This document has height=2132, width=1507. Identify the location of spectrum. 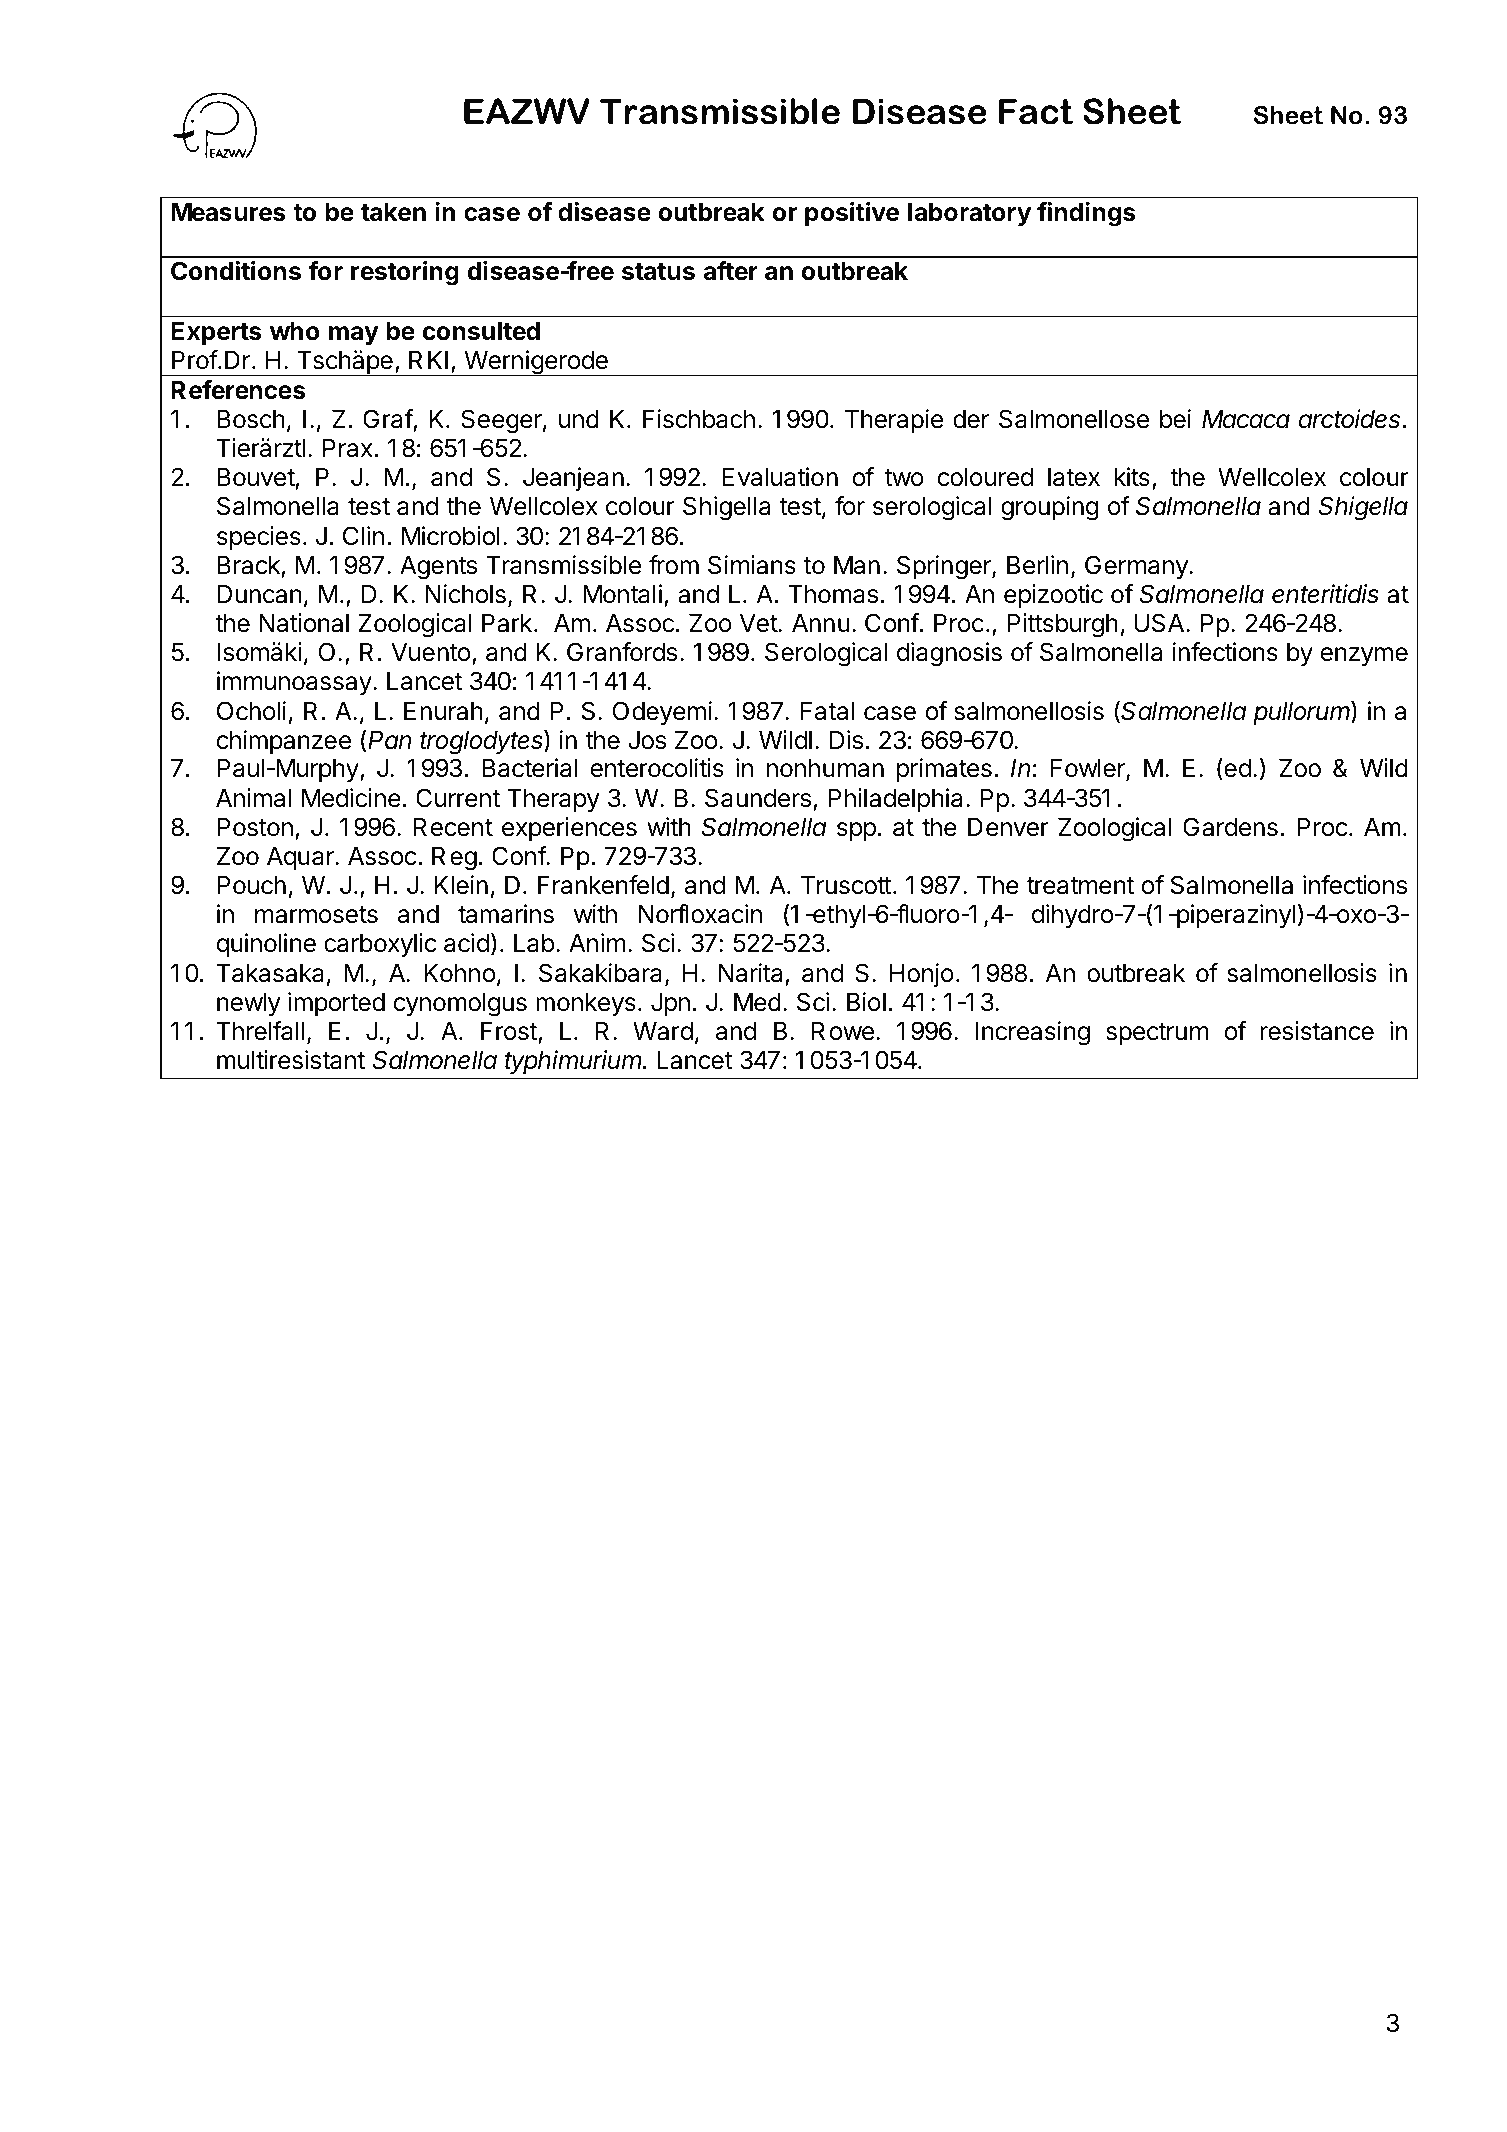
(1157, 1034).
